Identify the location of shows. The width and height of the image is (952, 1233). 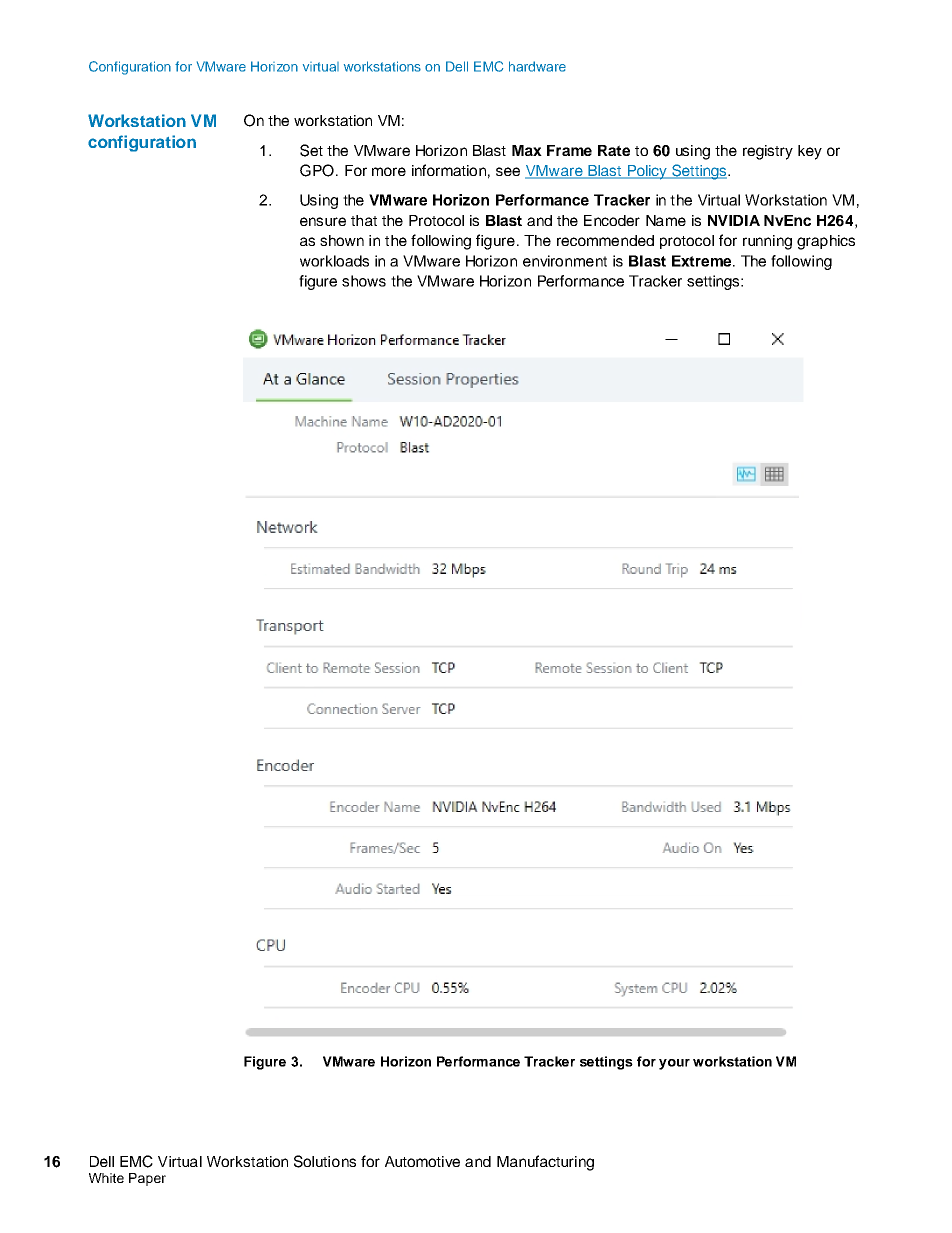
(364, 281).
